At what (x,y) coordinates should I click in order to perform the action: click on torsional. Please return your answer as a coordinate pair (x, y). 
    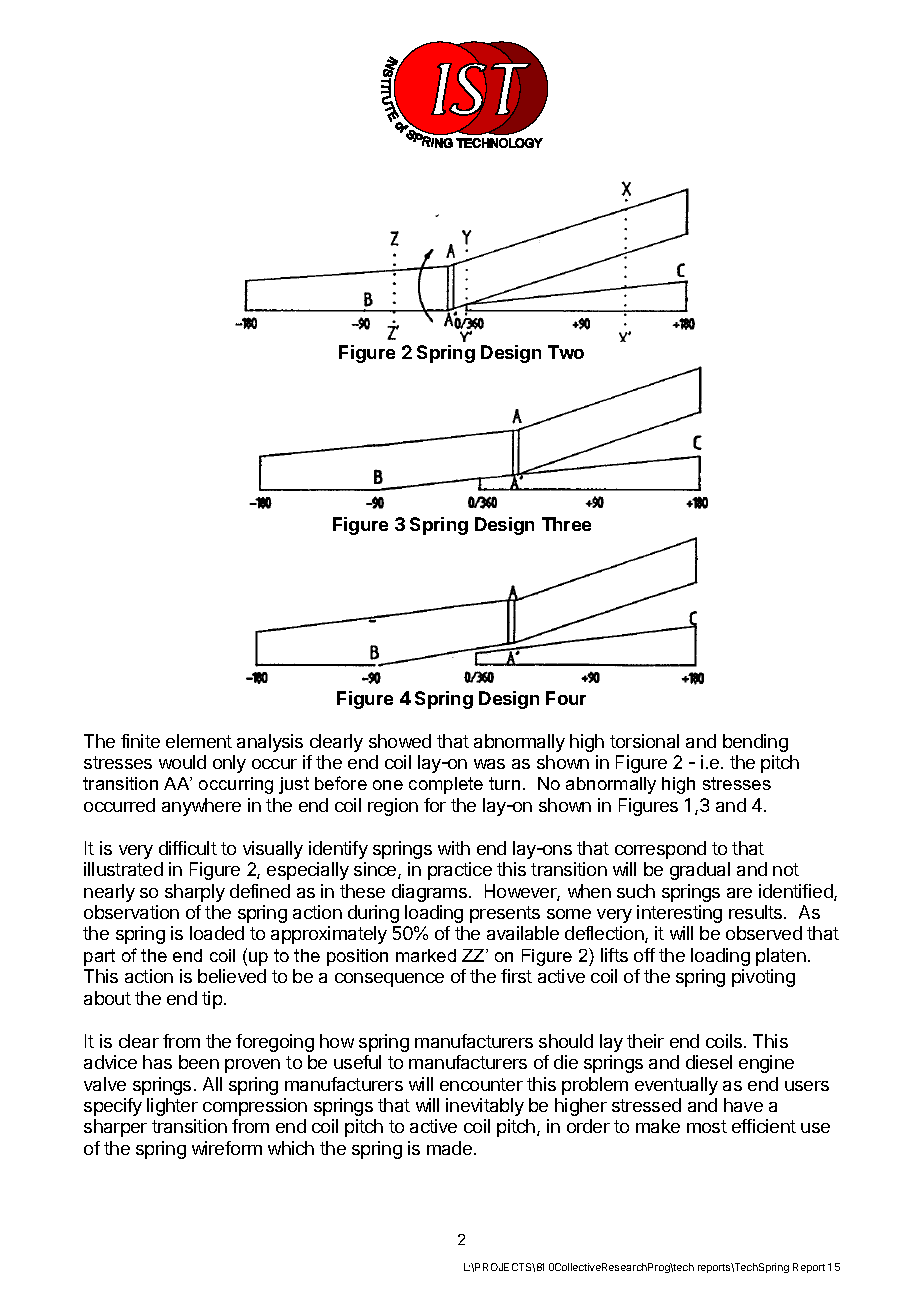
    Looking at the image, I should click on (644, 741).
